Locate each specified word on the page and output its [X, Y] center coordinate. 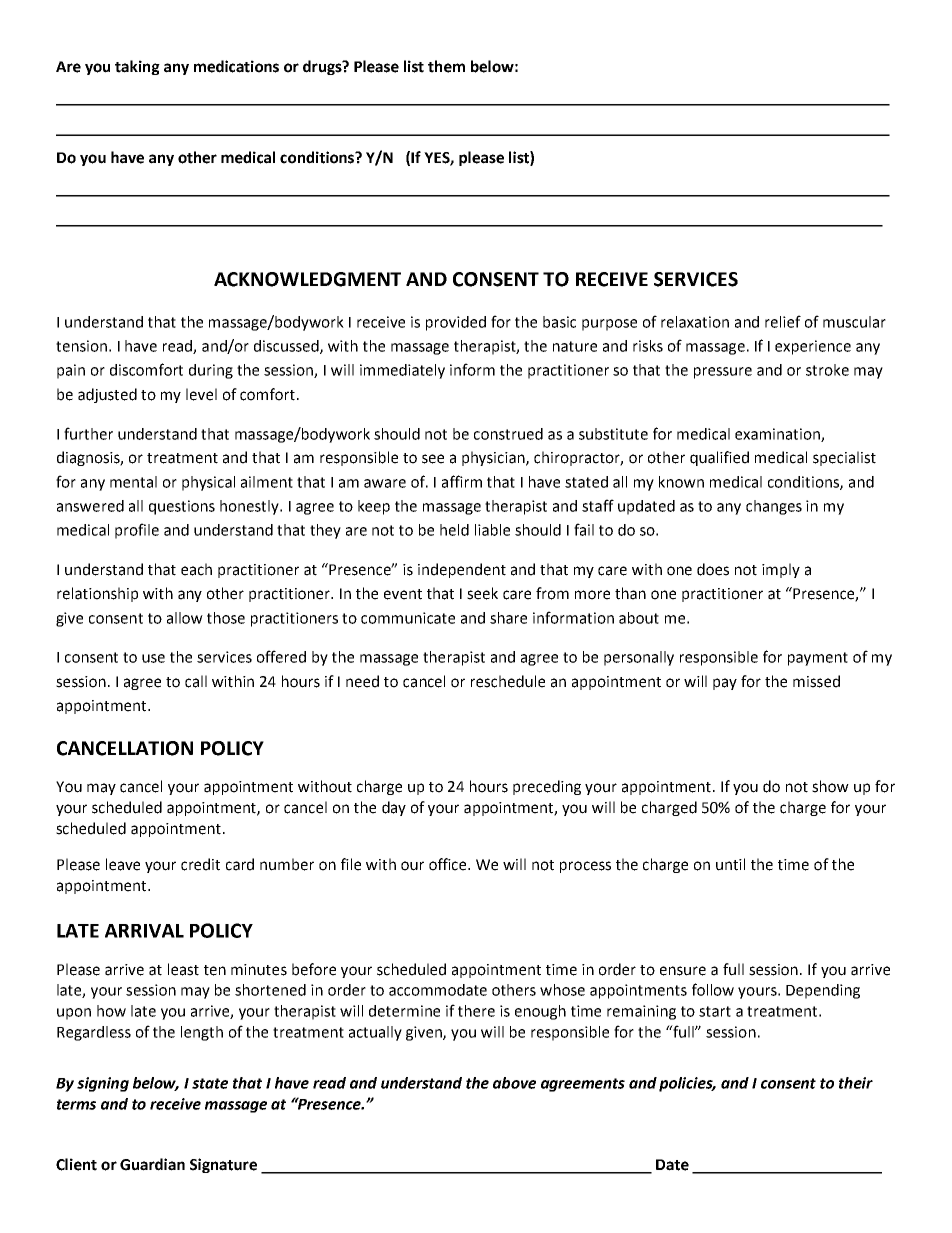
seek [482, 593]
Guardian [152, 1164]
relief [783, 321]
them [446, 66]
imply [781, 570]
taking [137, 67]
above [514, 1083]
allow [185, 618]
